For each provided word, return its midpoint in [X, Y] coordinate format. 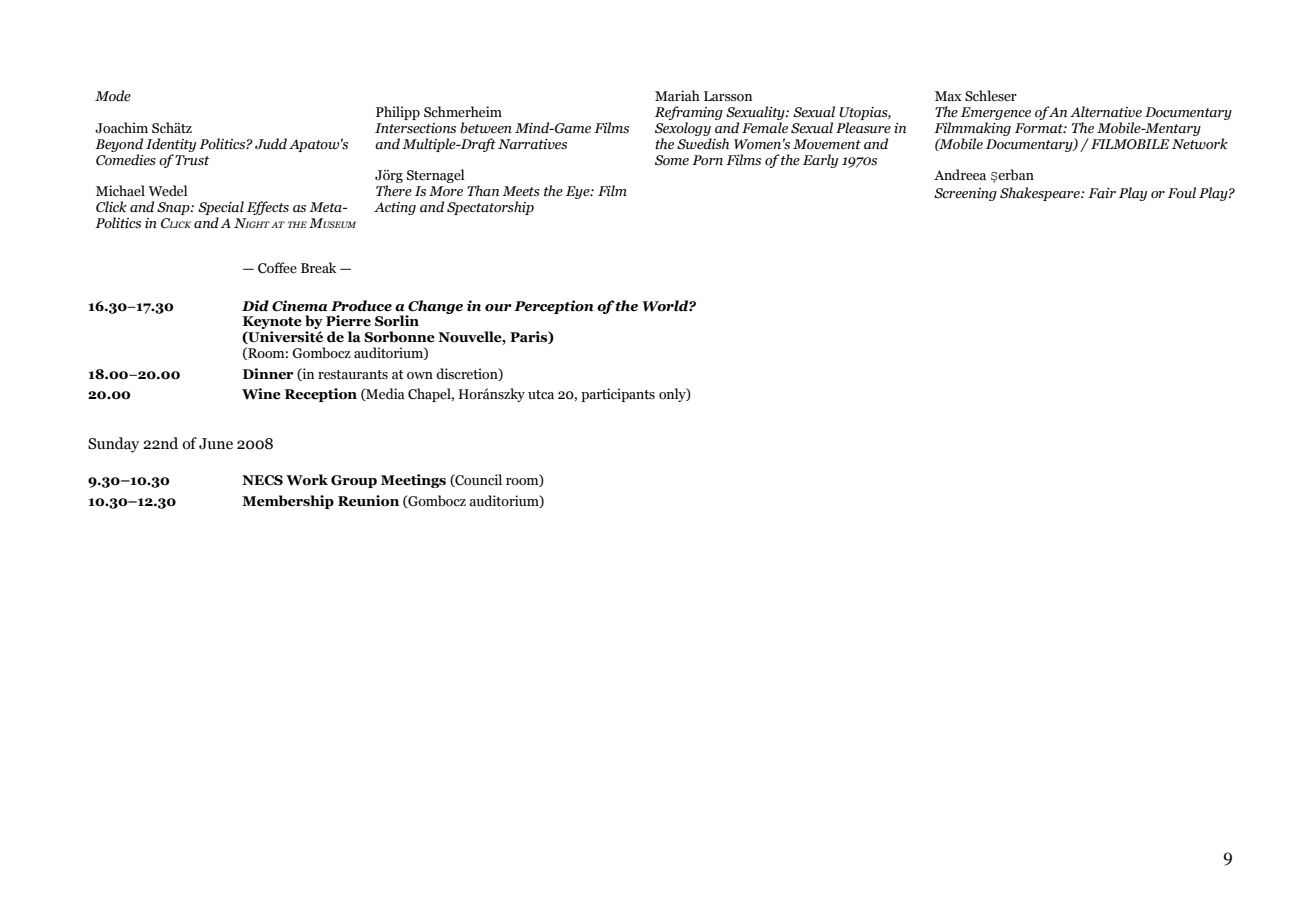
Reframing [689, 113]
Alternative [1106, 112]
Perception [554, 307]
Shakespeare [1041, 194]
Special [221, 209]
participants [618, 395]
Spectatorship [490, 208]
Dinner [268, 374]
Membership [288, 502]
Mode [113, 96]
